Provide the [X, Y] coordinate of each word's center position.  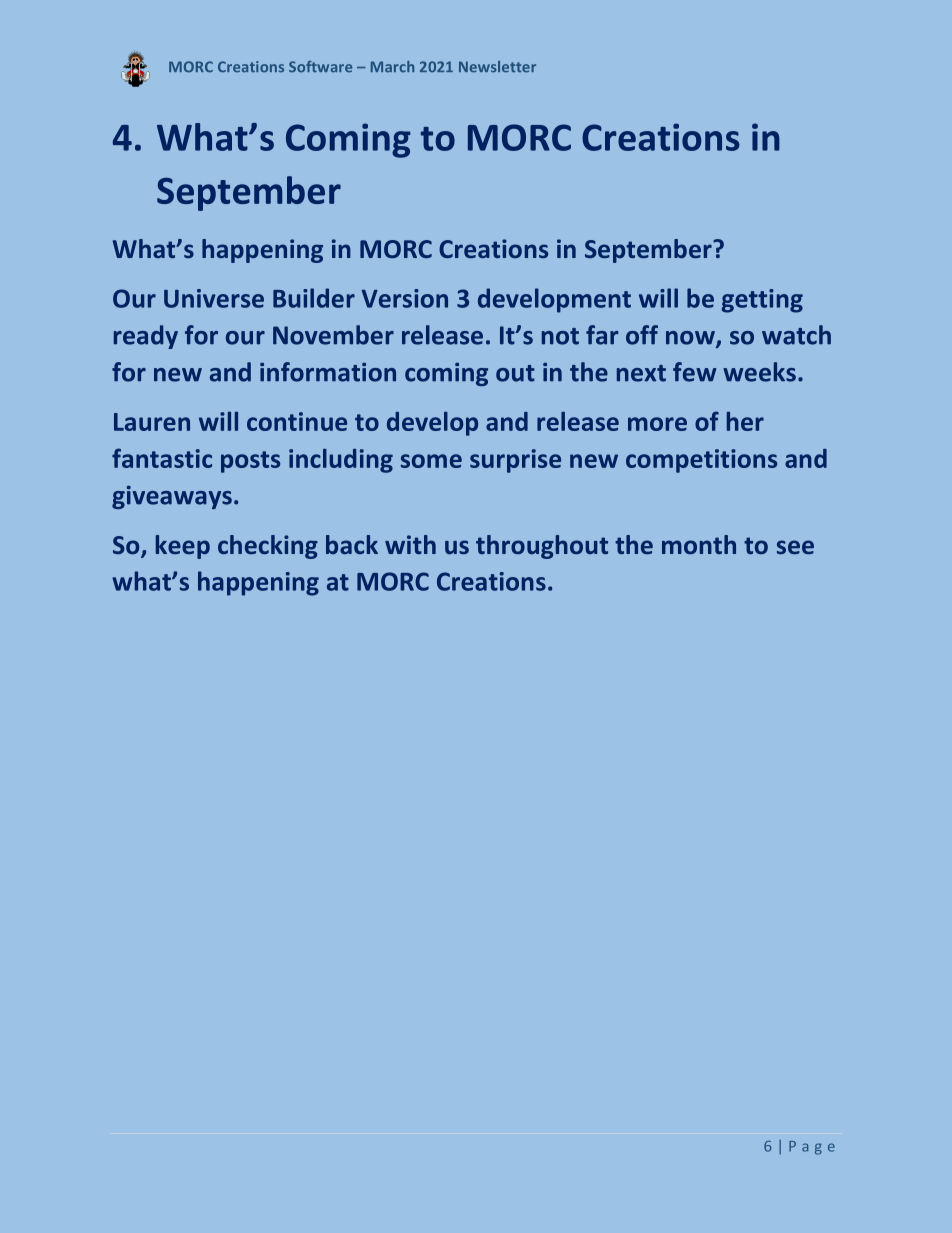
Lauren [152, 422]
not [560, 336]
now [691, 339]
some [431, 461]
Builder [314, 298]
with [410, 544]
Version [404, 298]
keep [183, 547]
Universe [214, 298]
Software [320, 66]
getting [762, 301]
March [392, 66]
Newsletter [497, 67]
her [745, 421]
